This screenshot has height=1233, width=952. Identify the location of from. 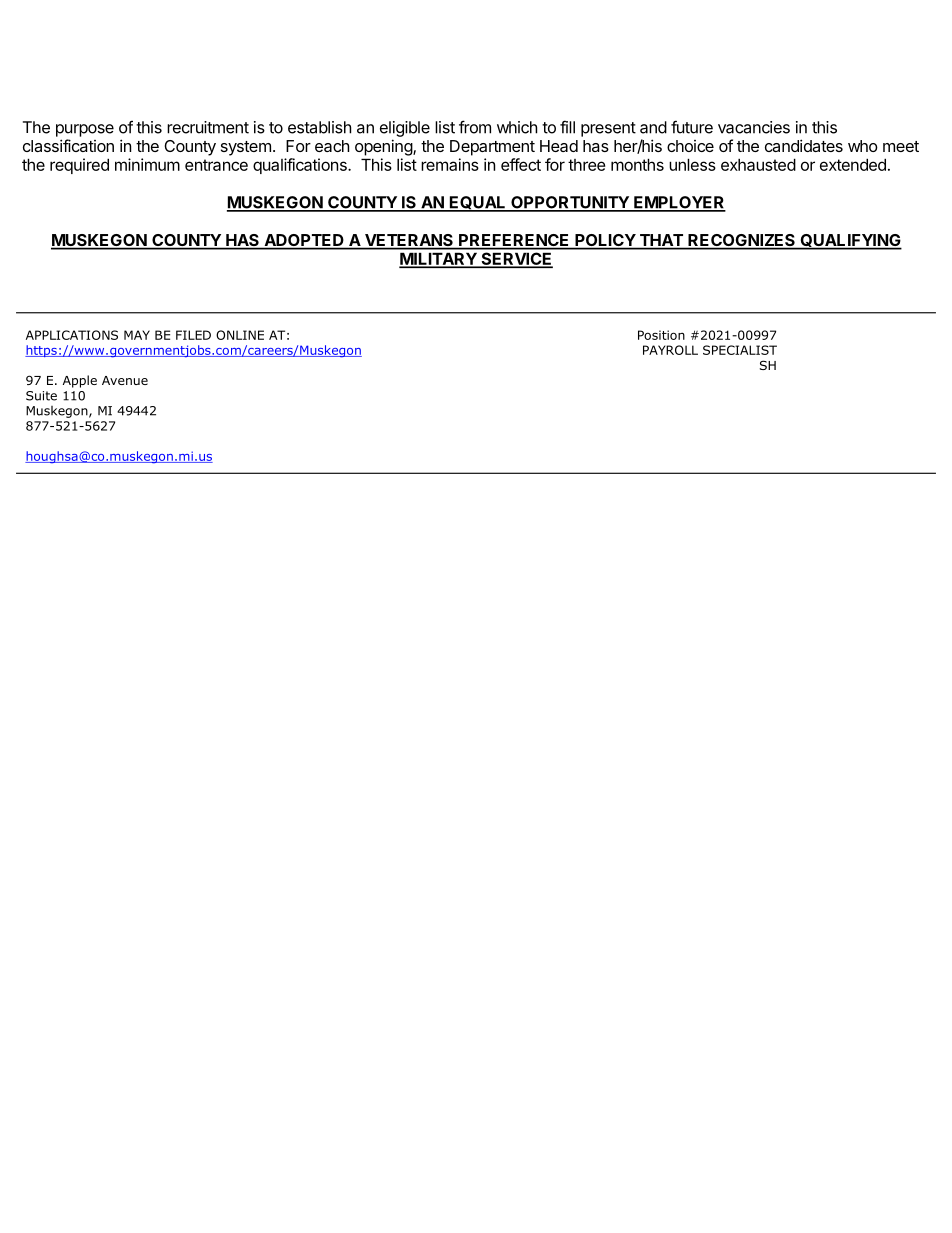
(475, 127).
